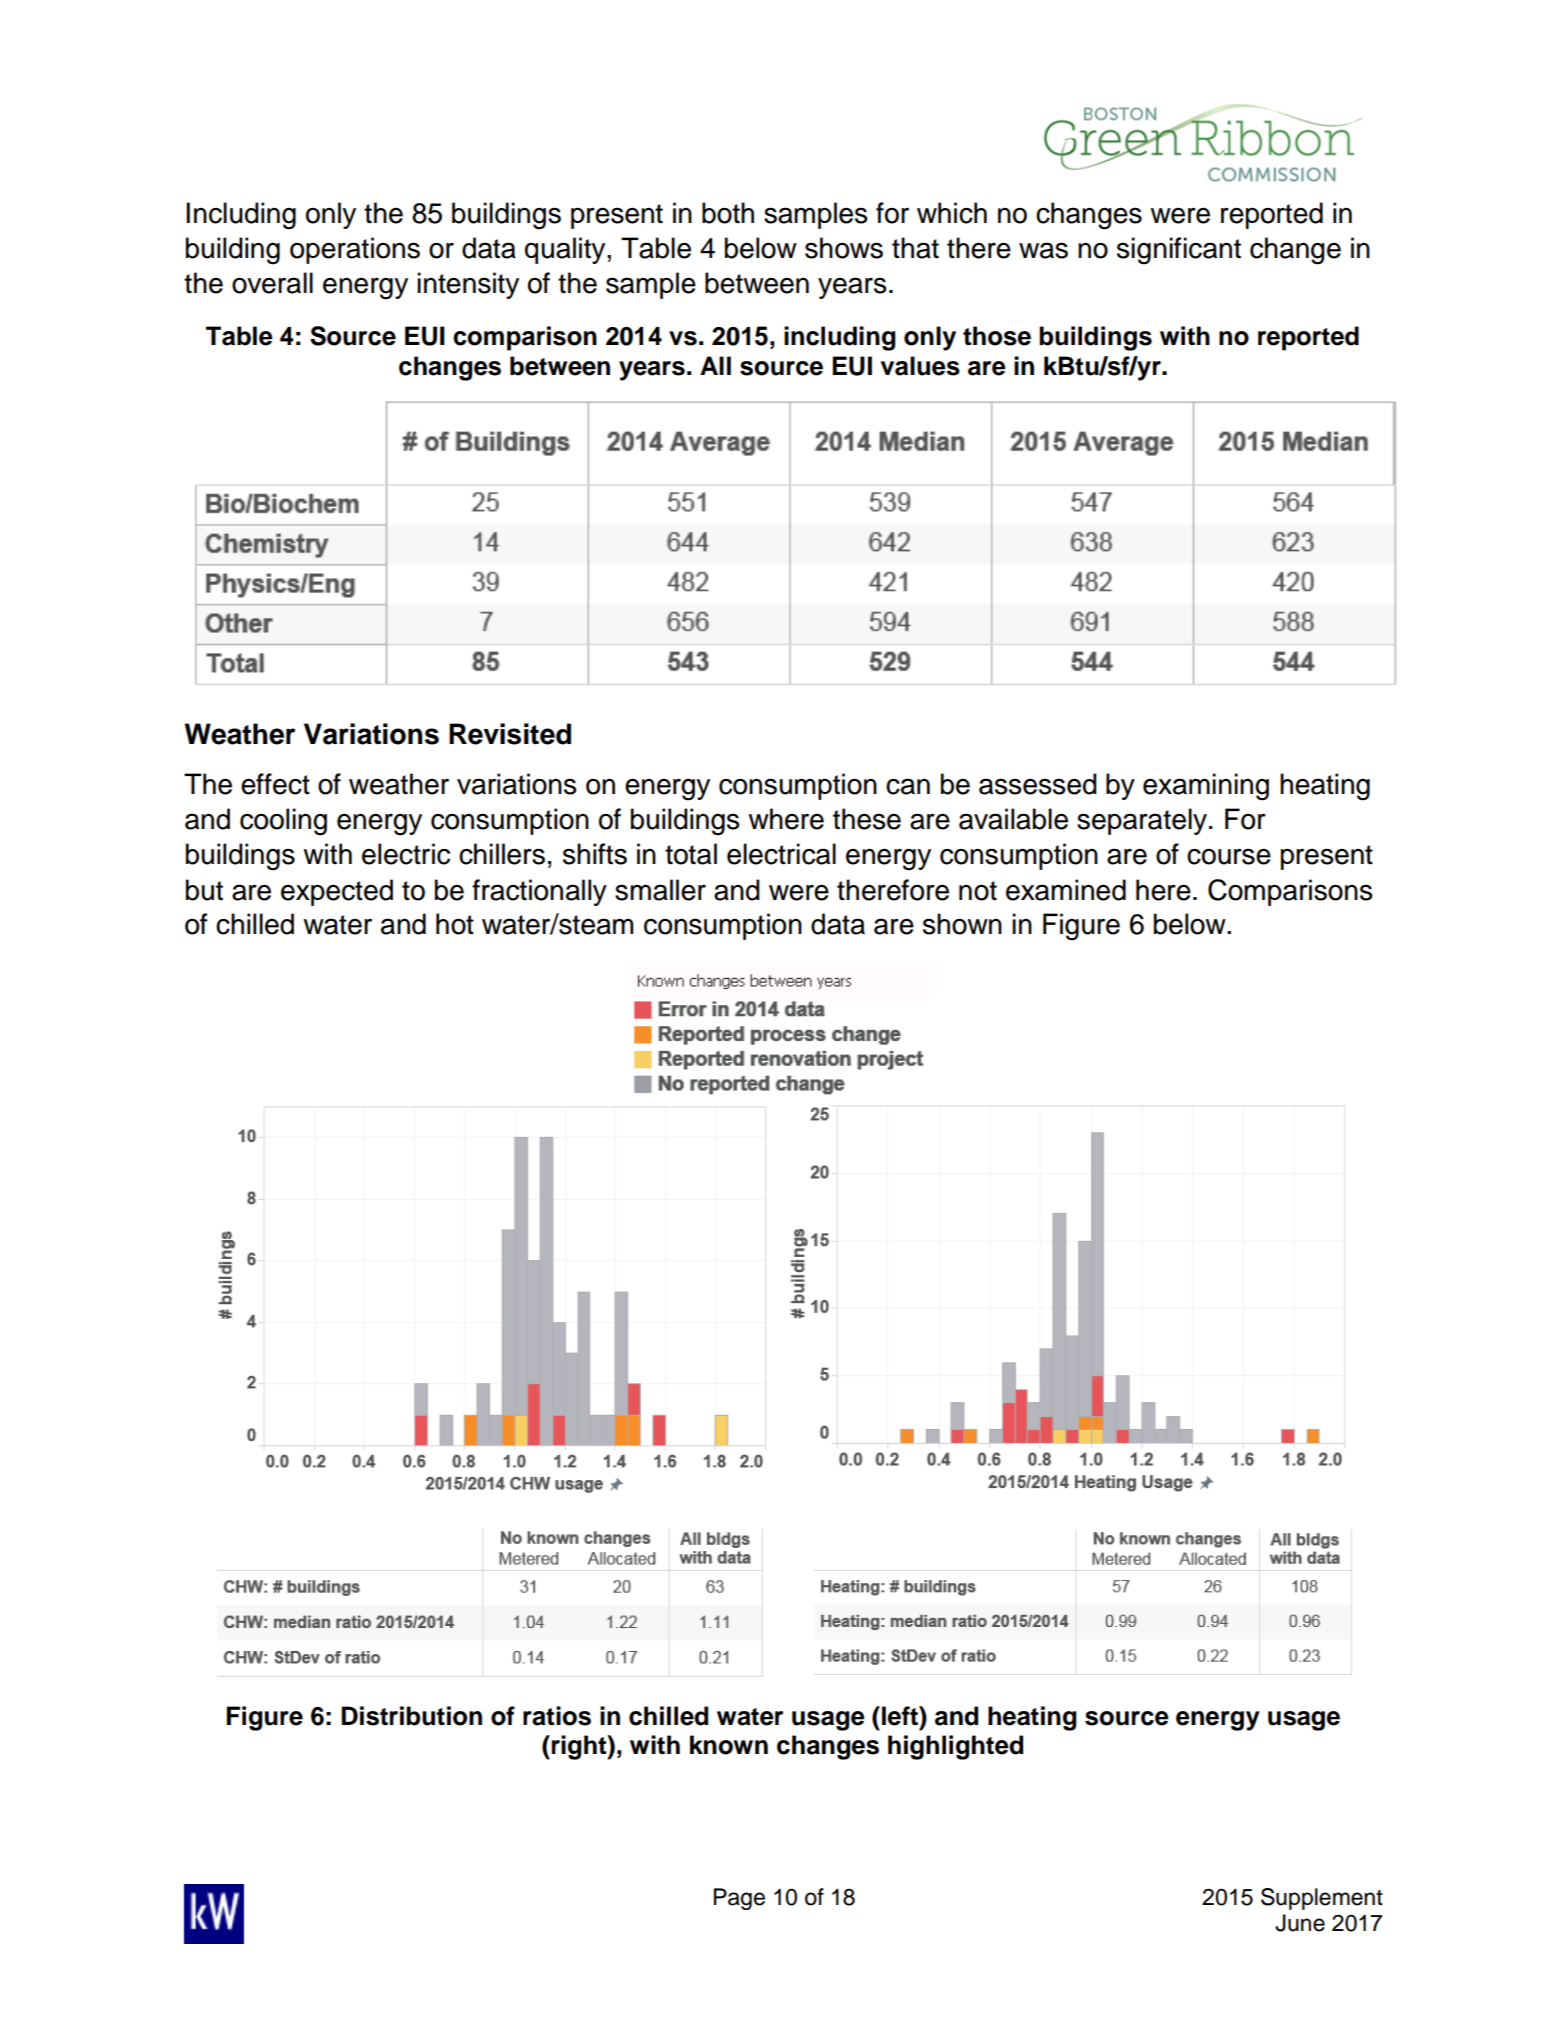  I want to click on shows, so click(844, 248).
